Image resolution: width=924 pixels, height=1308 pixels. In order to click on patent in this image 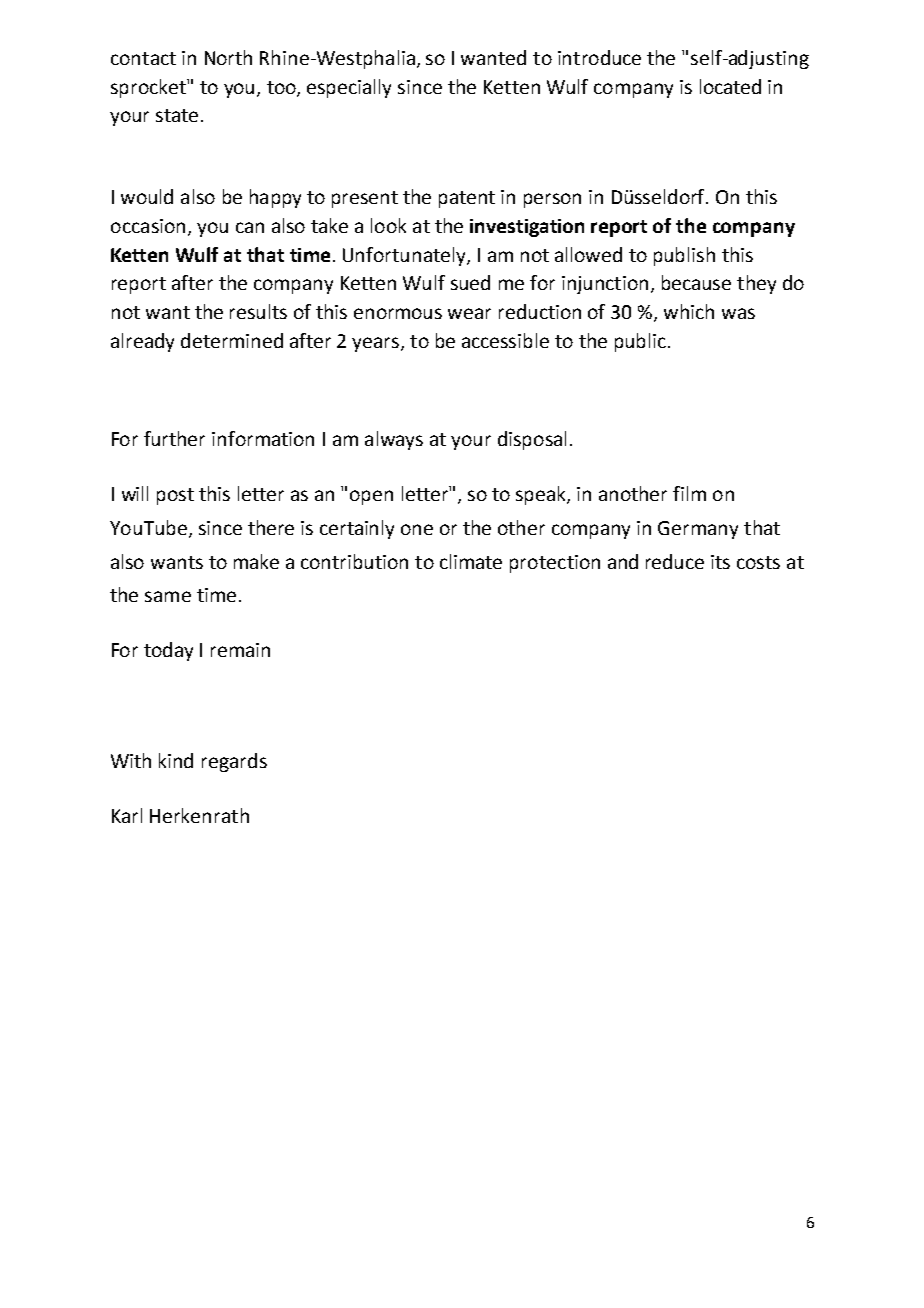, I will do `click(467, 199)`.
